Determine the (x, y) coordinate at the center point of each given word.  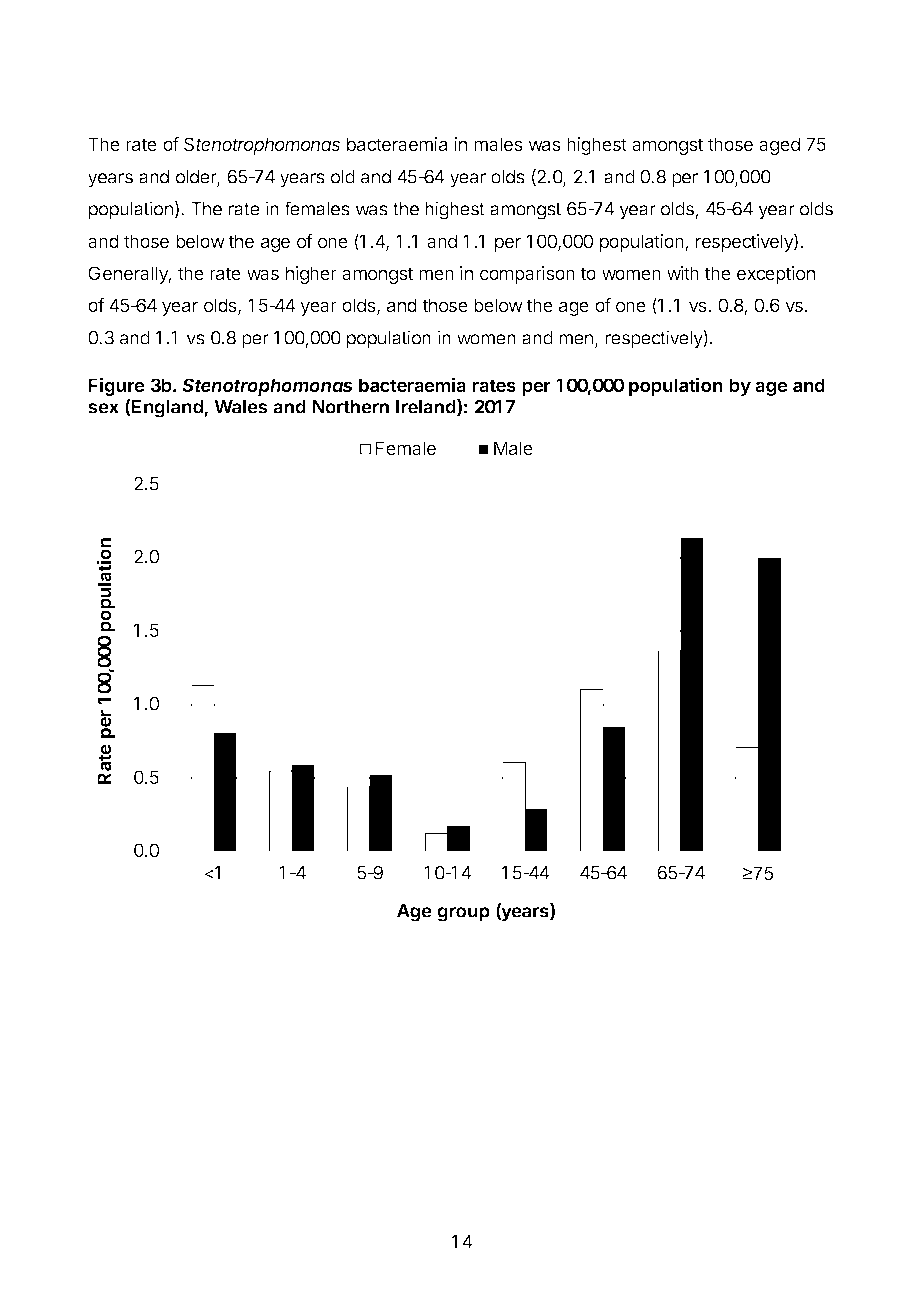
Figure (116, 386)
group (463, 914)
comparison (527, 275)
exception (776, 275)
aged (779, 146)
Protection (172, 106)
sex (103, 408)
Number (368, 106)
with (683, 273)
